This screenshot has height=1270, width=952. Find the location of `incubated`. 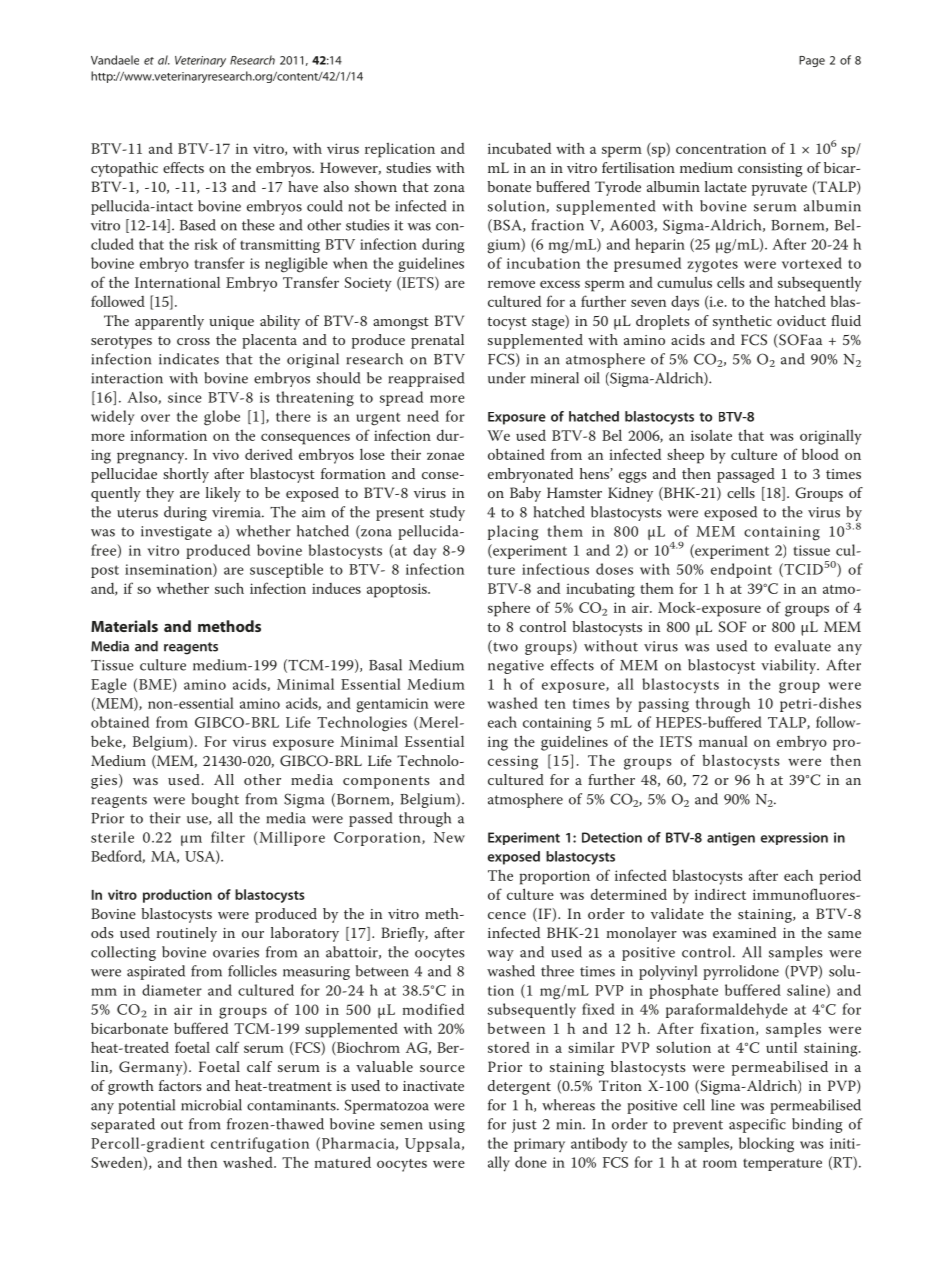

incubated is located at coordinates (519, 148).
